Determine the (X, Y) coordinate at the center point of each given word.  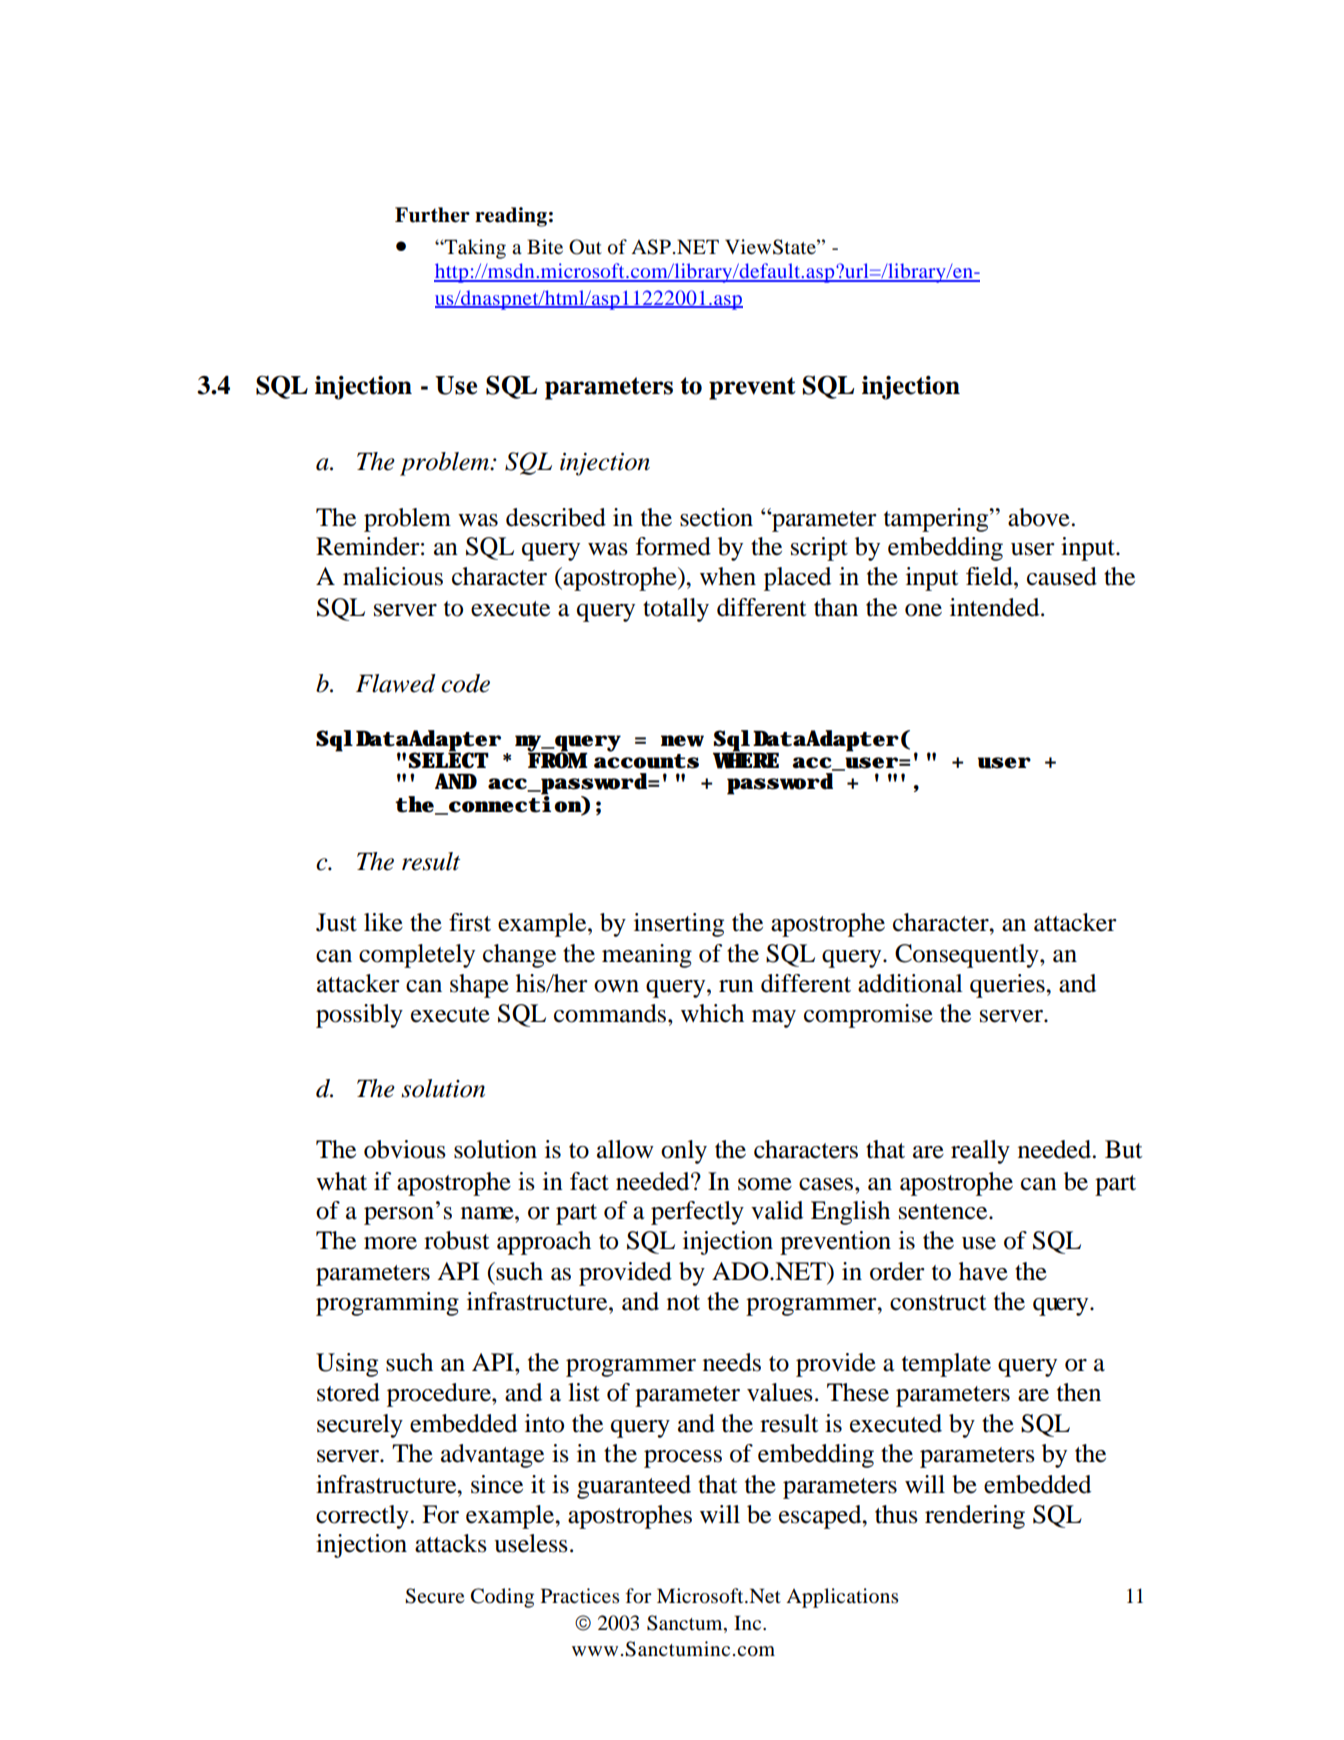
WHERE (746, 759)
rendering (975, 1517)
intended (996, 607)
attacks (451, 1543)
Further (432, 215)
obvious (405, 1149)
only (684, 1152)
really (980, 1152)
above (1039, 517)
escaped (821, 1517)
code (465, 683)
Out (585, 247)
